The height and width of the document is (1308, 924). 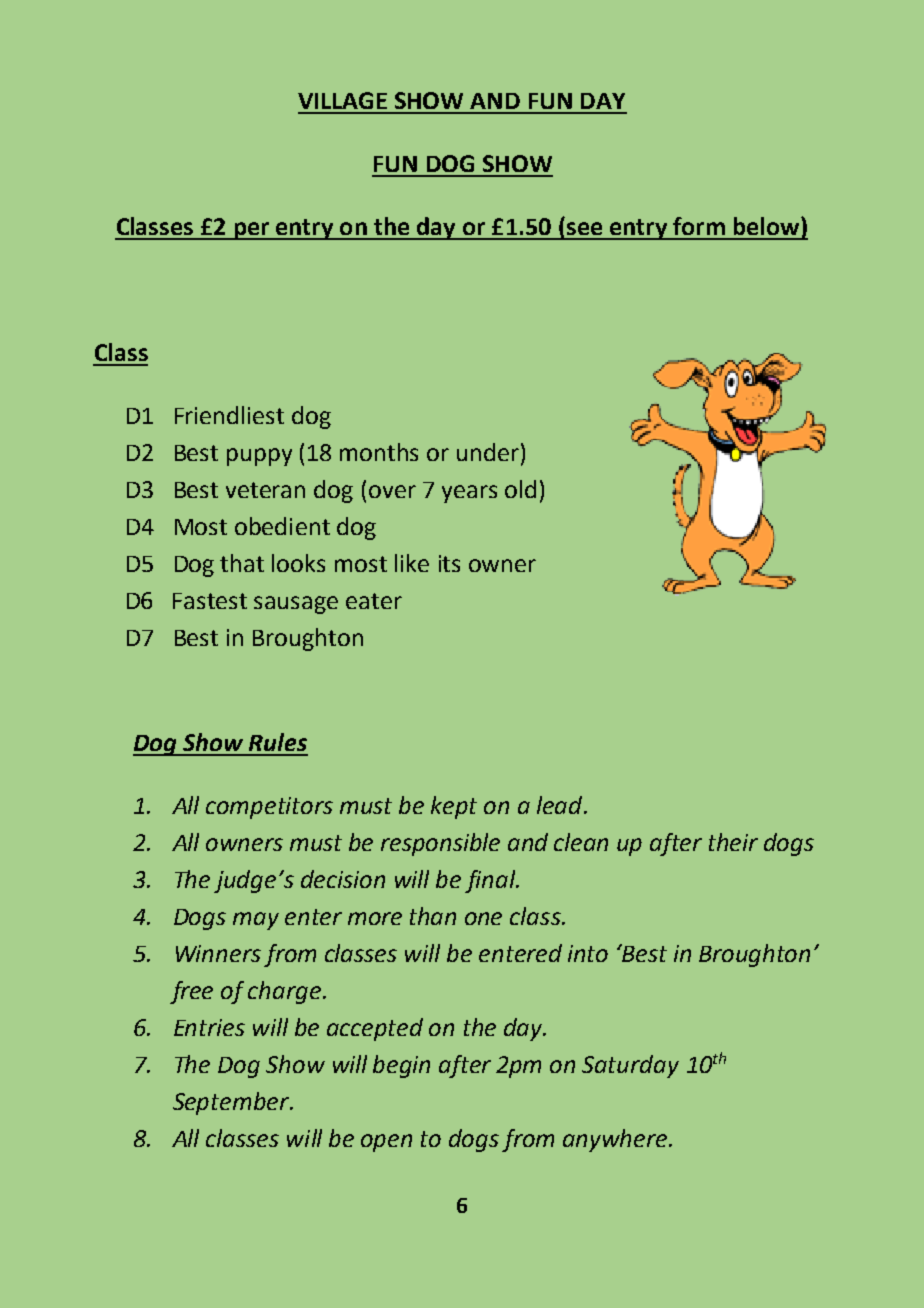 I want to click on September, so click(x=232, y=1103).
